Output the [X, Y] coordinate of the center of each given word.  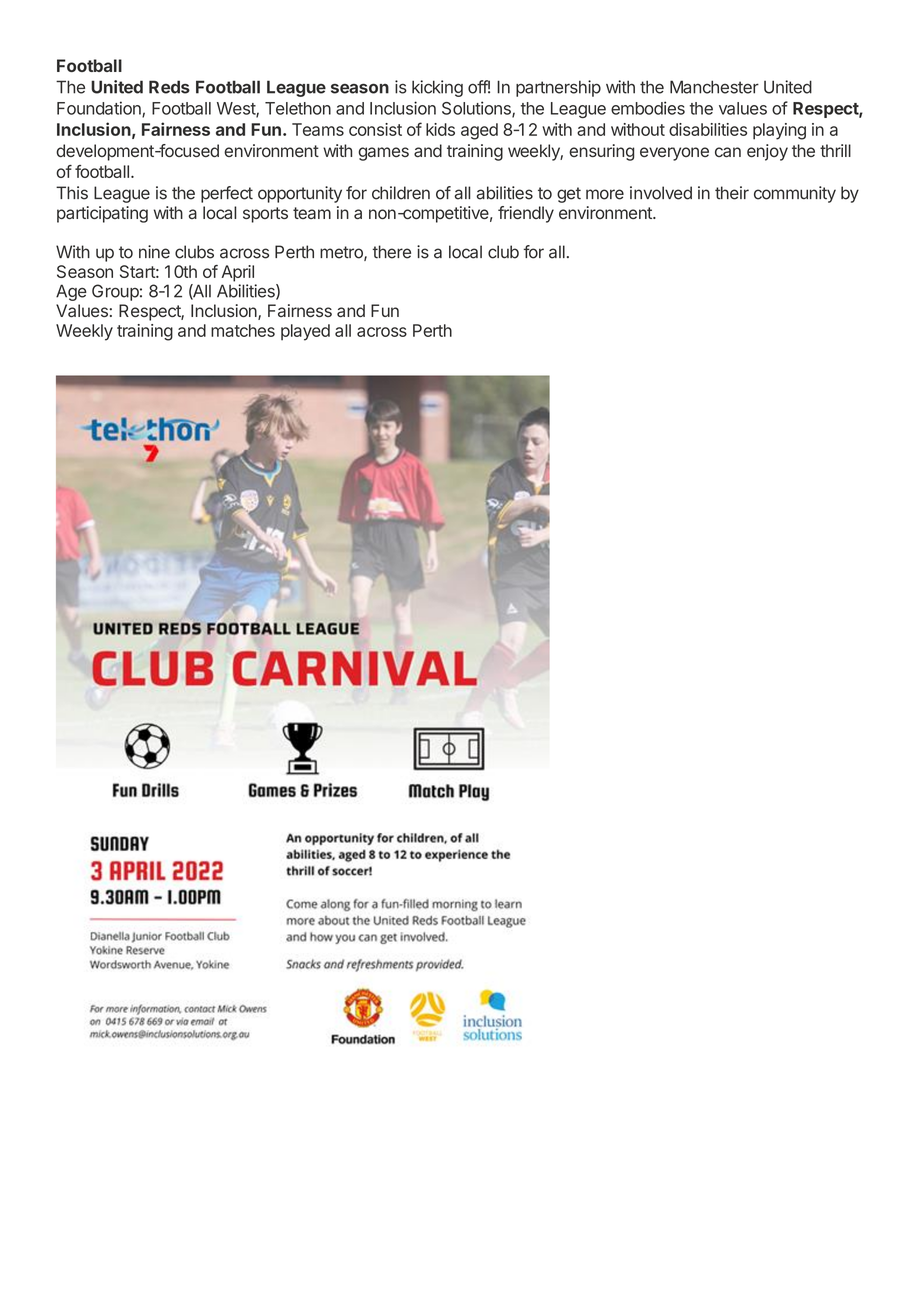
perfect [227, 194]
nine [154, 252]
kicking [437, 88]
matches [243, 330]
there [392, 252]
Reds [169, 87]
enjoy [767, 152]
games [383, 154]
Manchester [714, 87]
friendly [526, 214]
